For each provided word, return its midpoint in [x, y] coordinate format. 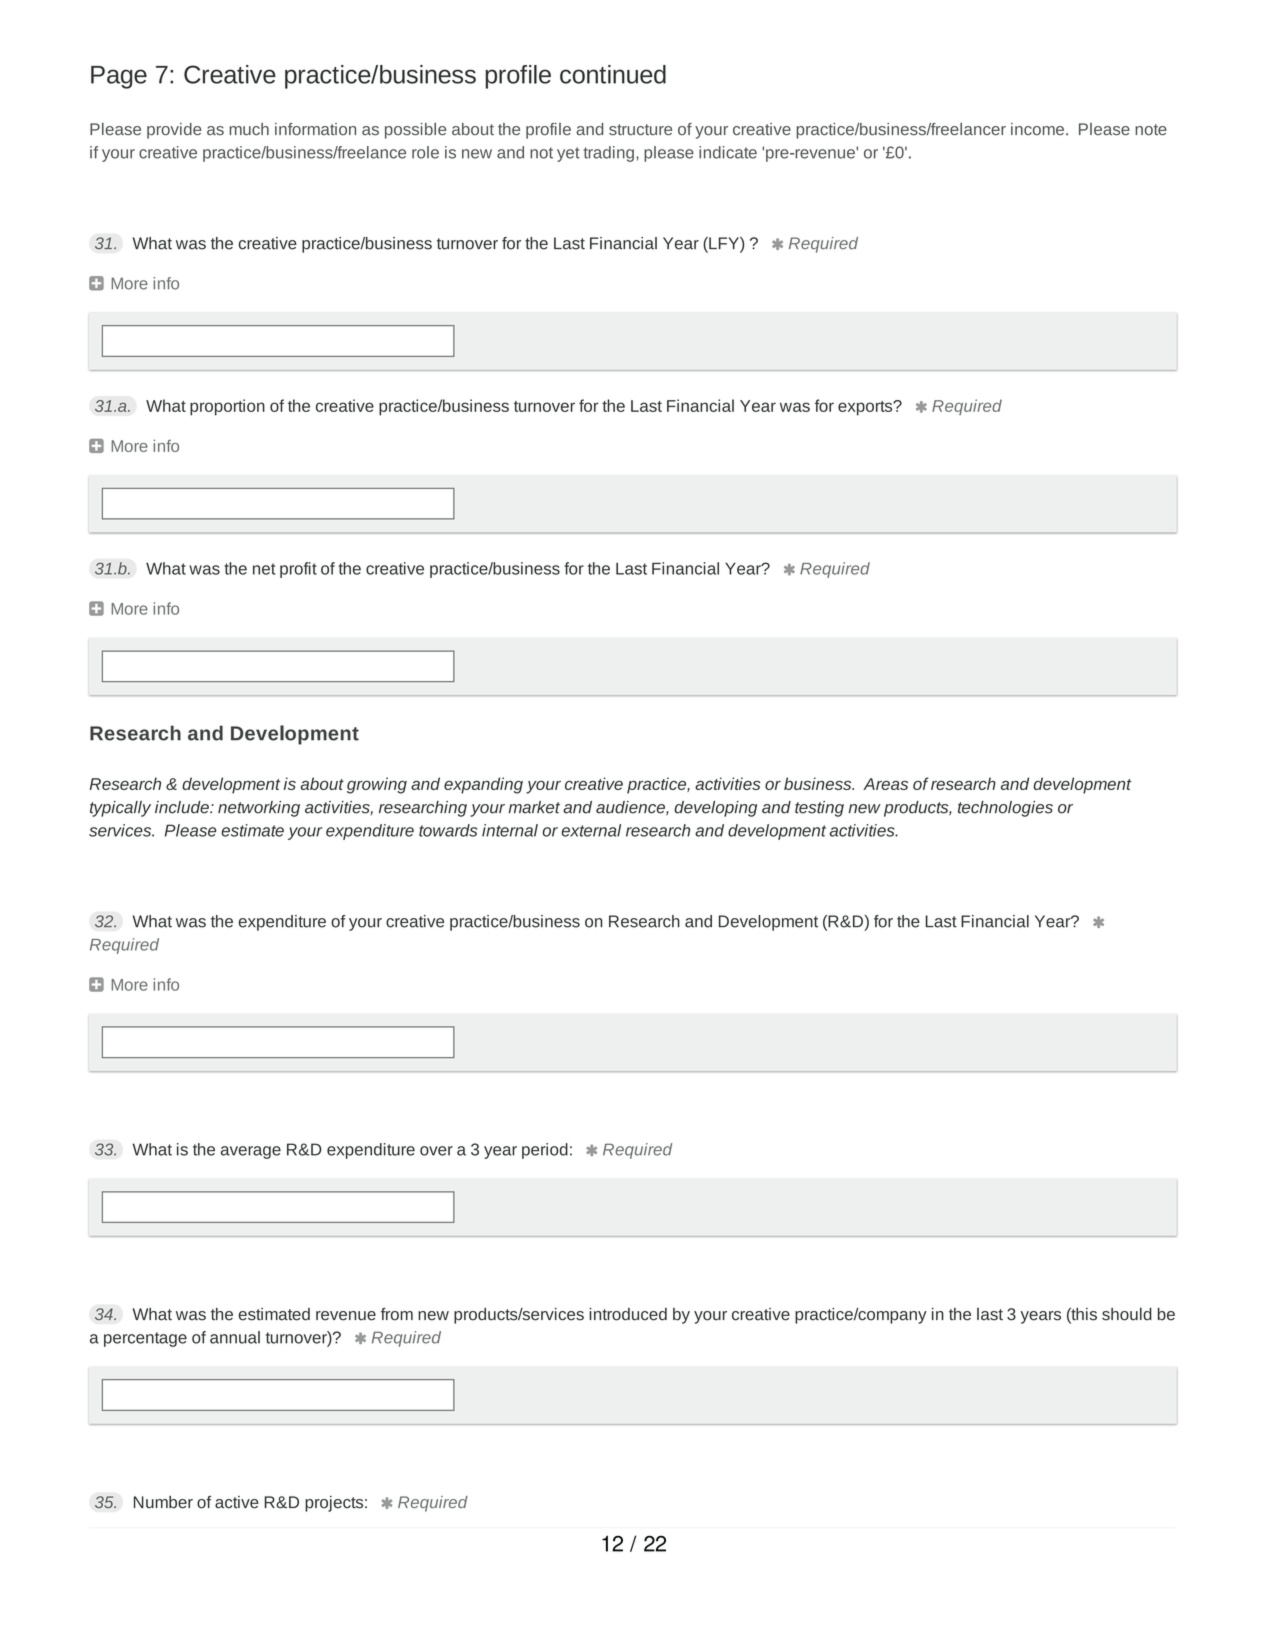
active [237, 1502]
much [249, 129]
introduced [628, 1314]
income [1037, 129]
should [1127, 1314]
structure [640, 130]
